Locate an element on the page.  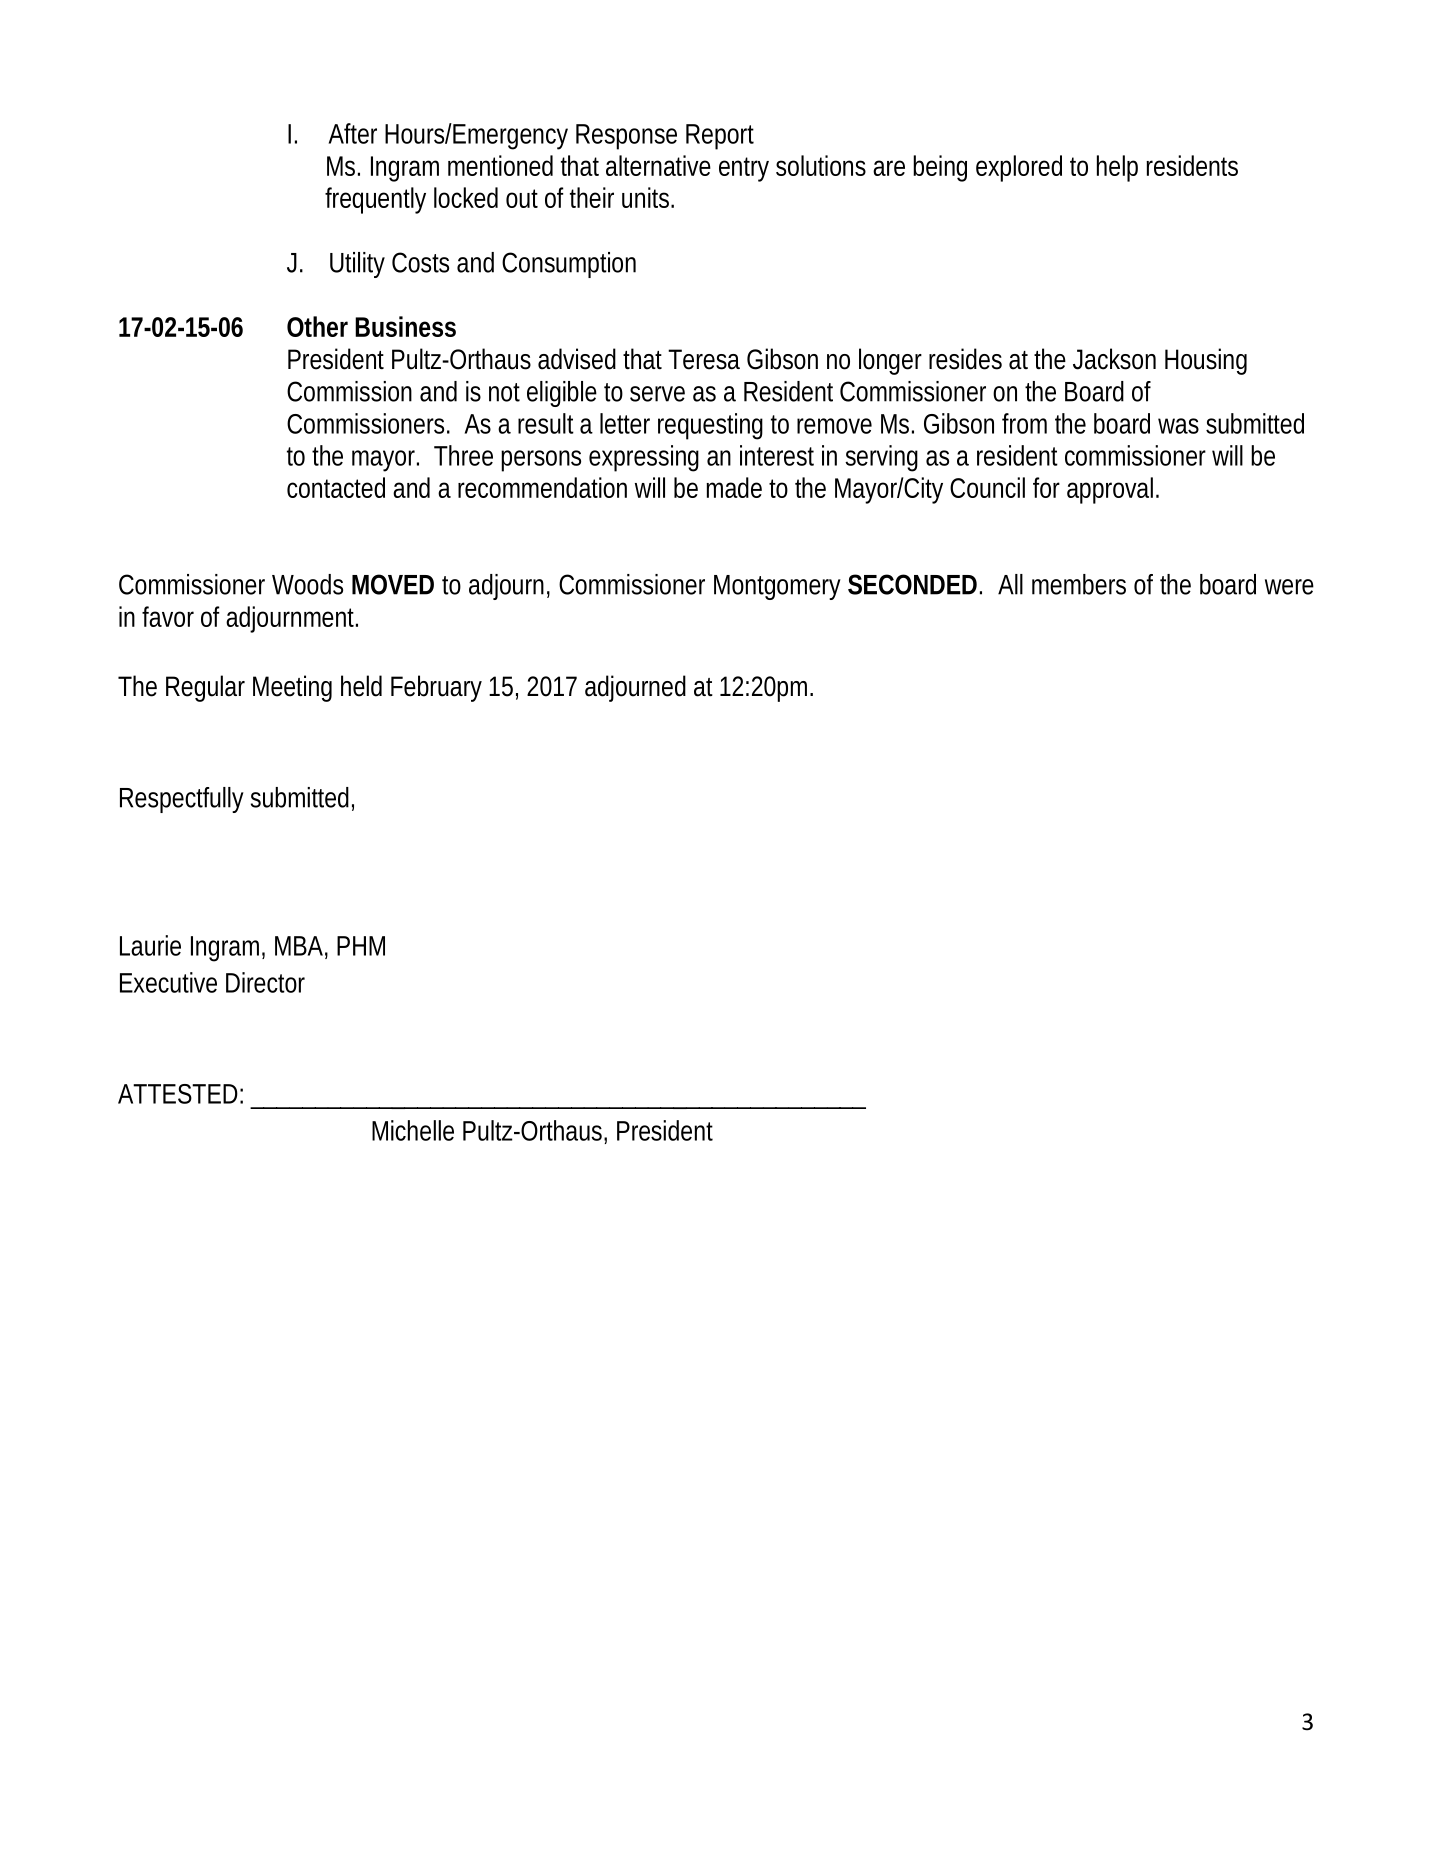
ATTESTED is located at coordinates (178, 1094).
